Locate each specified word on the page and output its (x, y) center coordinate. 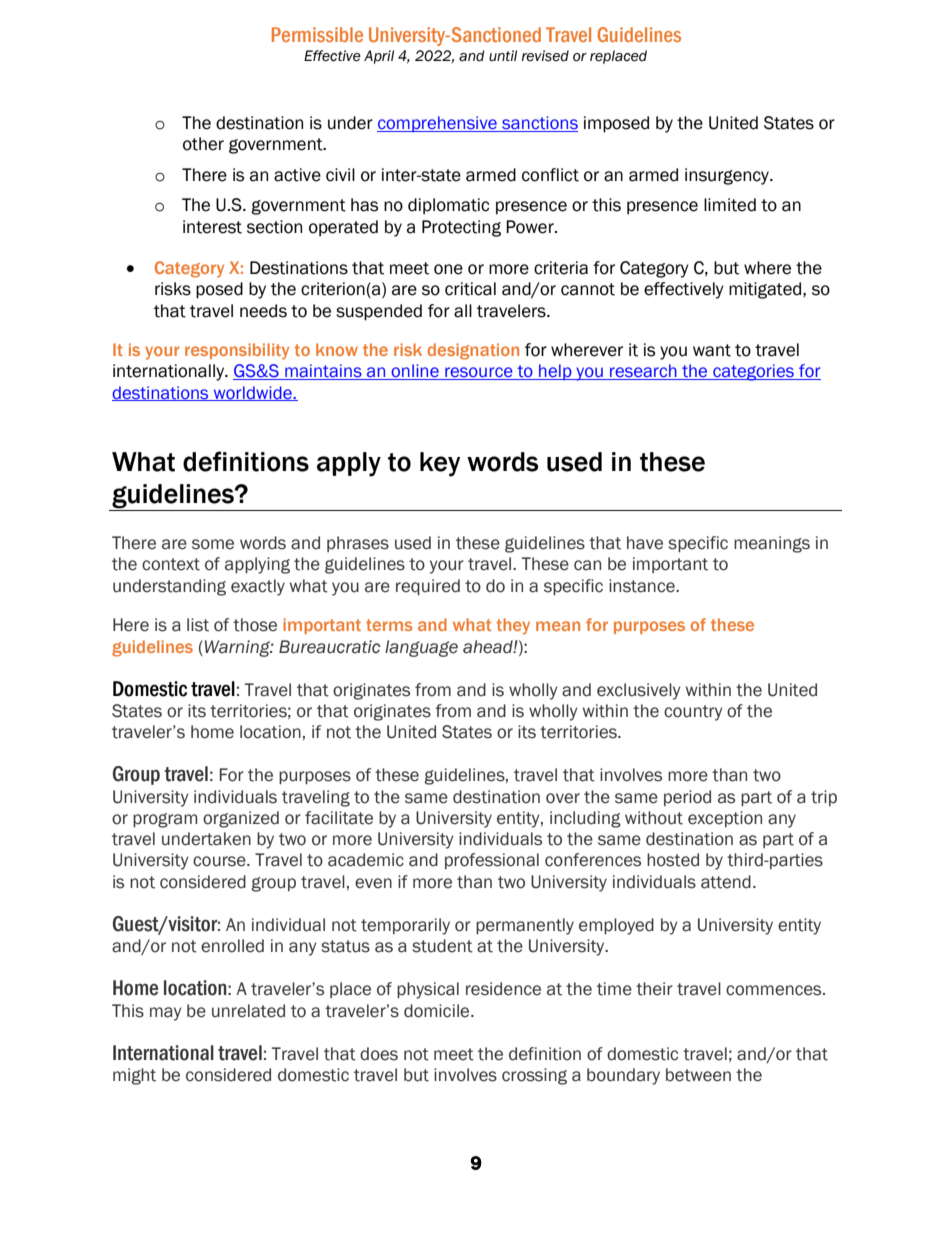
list (198, 625)
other (203, 144)
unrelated (248, 1011)
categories (753, 372)
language (421, 648)
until (503, 56)
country (693, 713)
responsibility (237, 351)
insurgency (728, 176)
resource (479, 373)
